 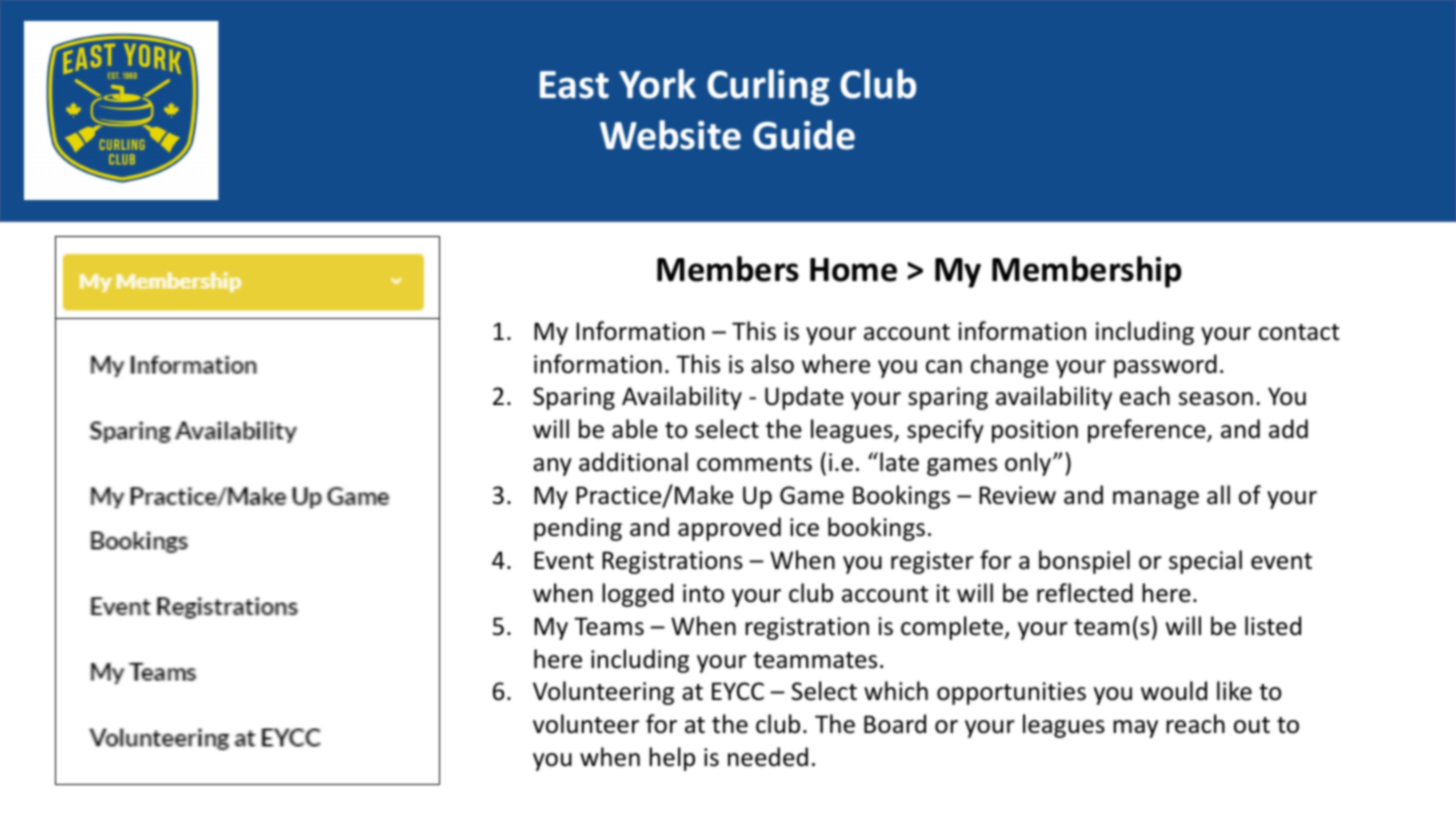 I want to click on special, so click(x=1205, y=562).
